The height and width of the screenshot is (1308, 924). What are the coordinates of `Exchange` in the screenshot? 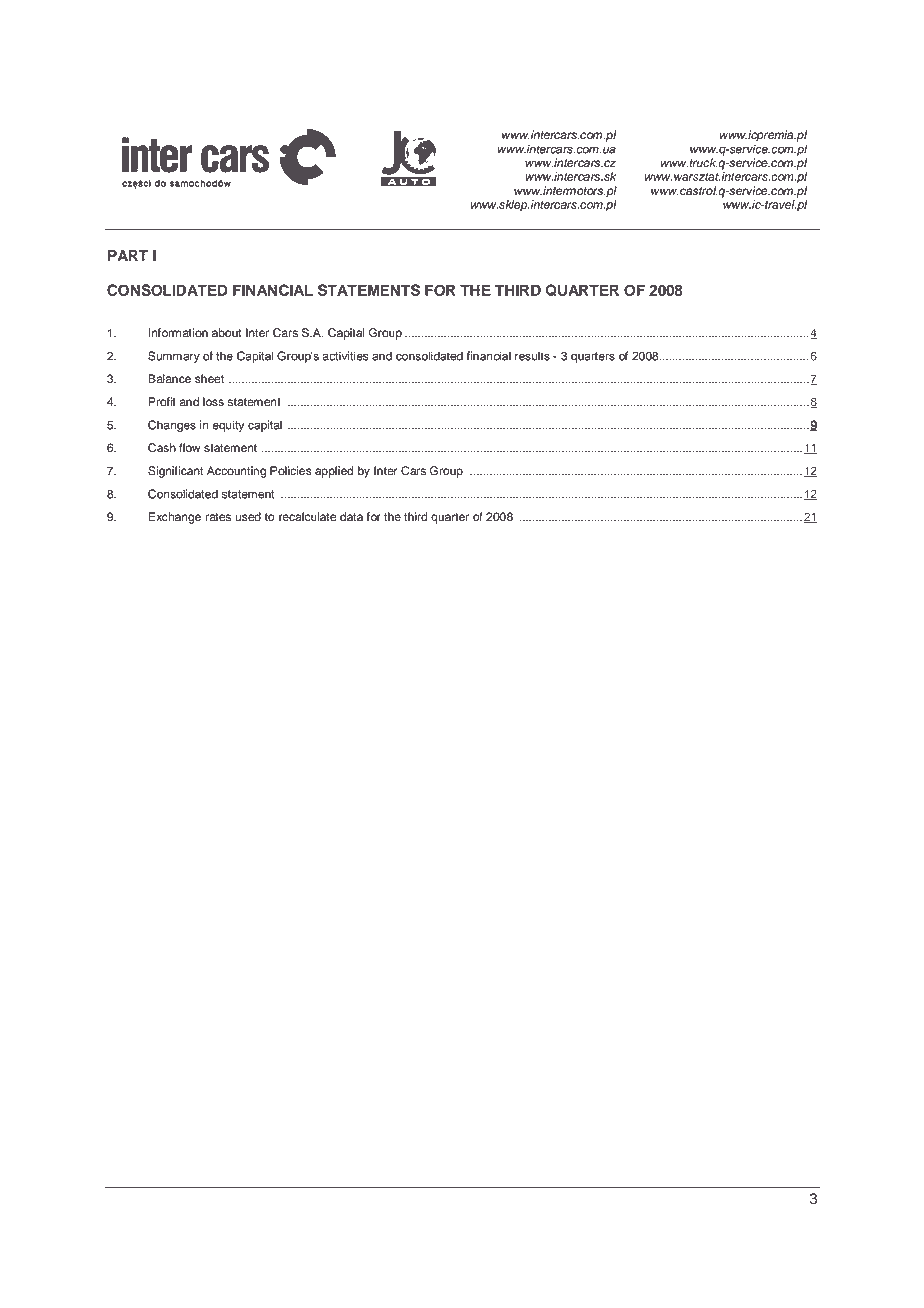 It's located at (174, 518).
